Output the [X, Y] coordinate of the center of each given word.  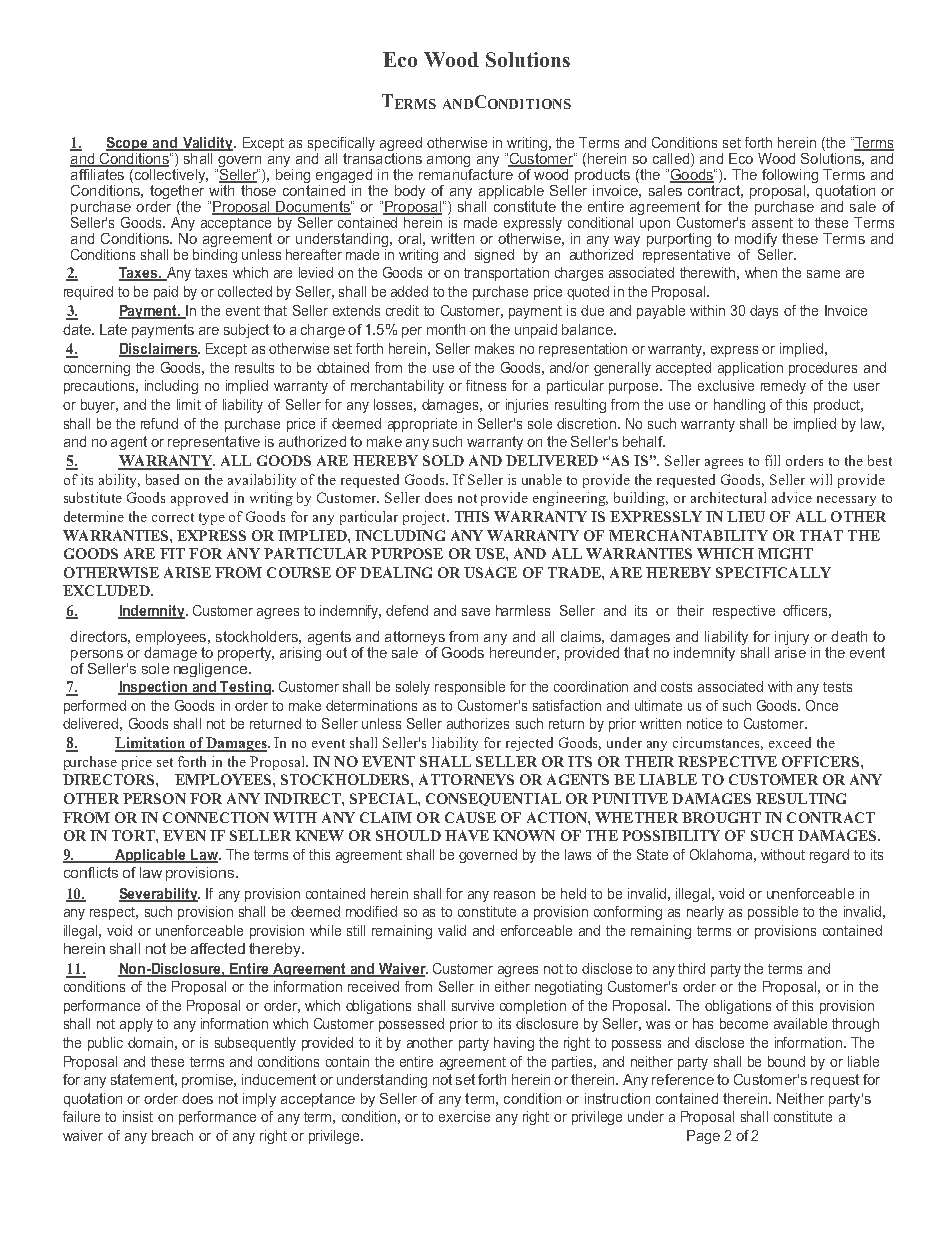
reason [514, 895]
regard [829, 856]
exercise [464, 1116]
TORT [134, 835]
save [476, 612]
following [790, 176]
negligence [212, 670]
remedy [783, 387]
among [448, 161]
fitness [486, 385]
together [177, 192]
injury [793, 639]
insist [138, 1116]
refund [159, 423]
